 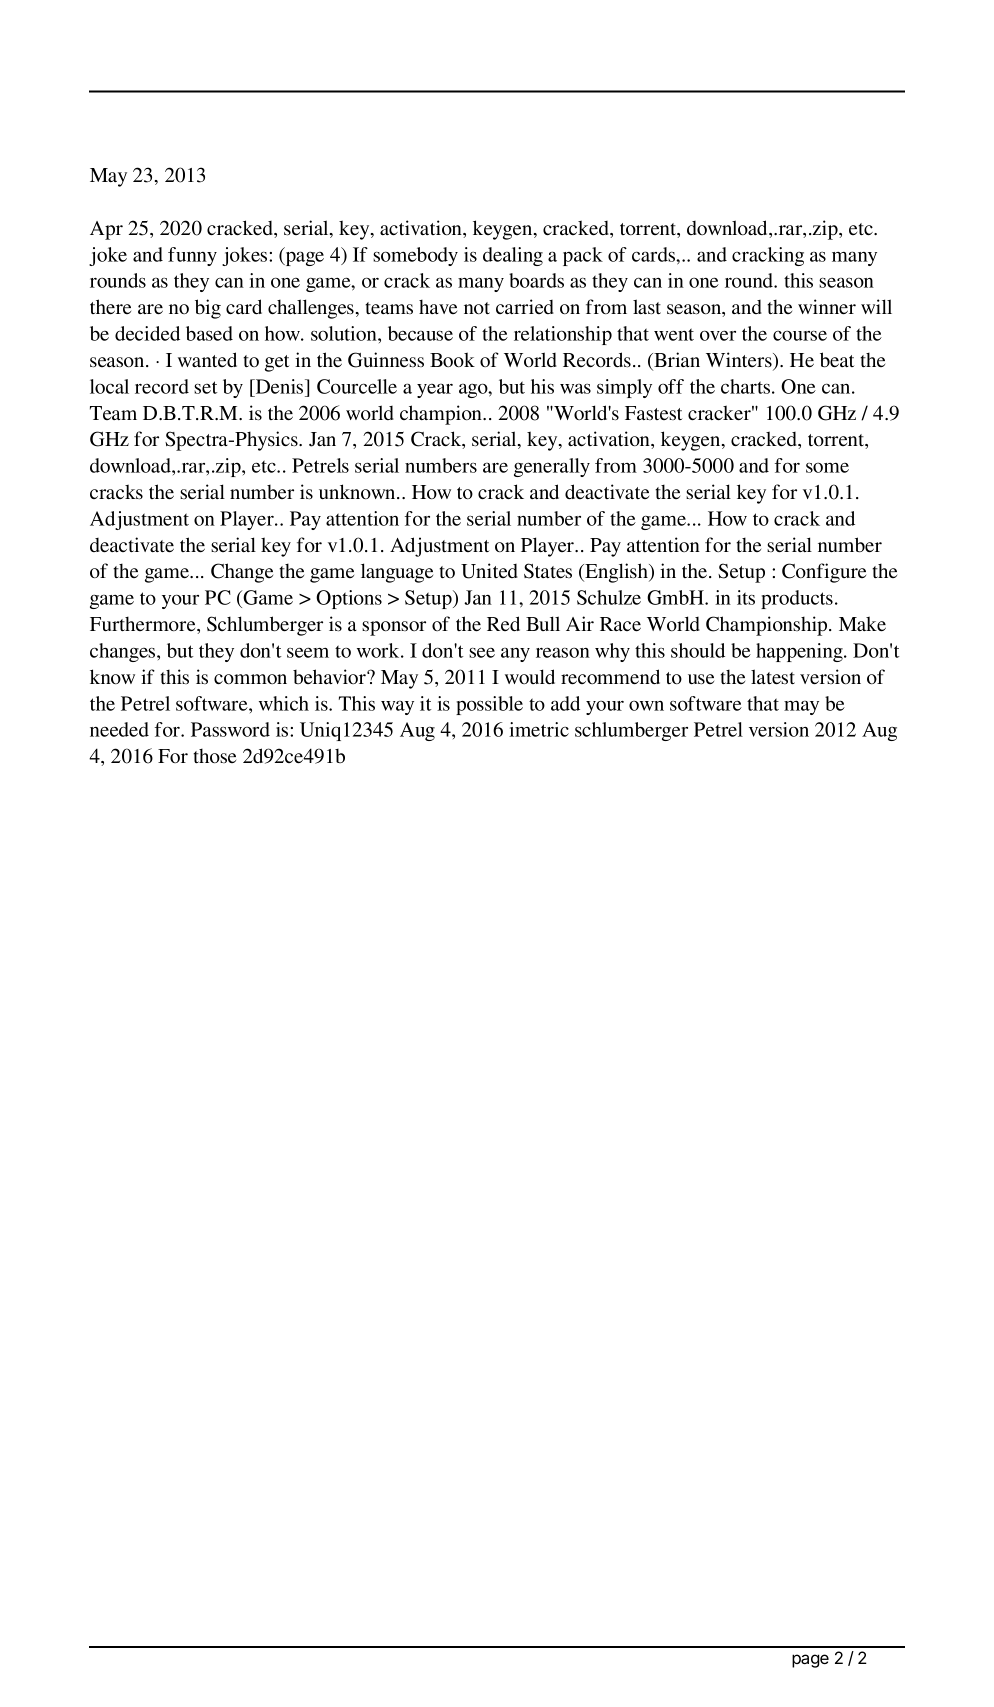 What do you see at coordinates (773, 677) in the page?
I see `latest` at bounding box center [773, 677].
